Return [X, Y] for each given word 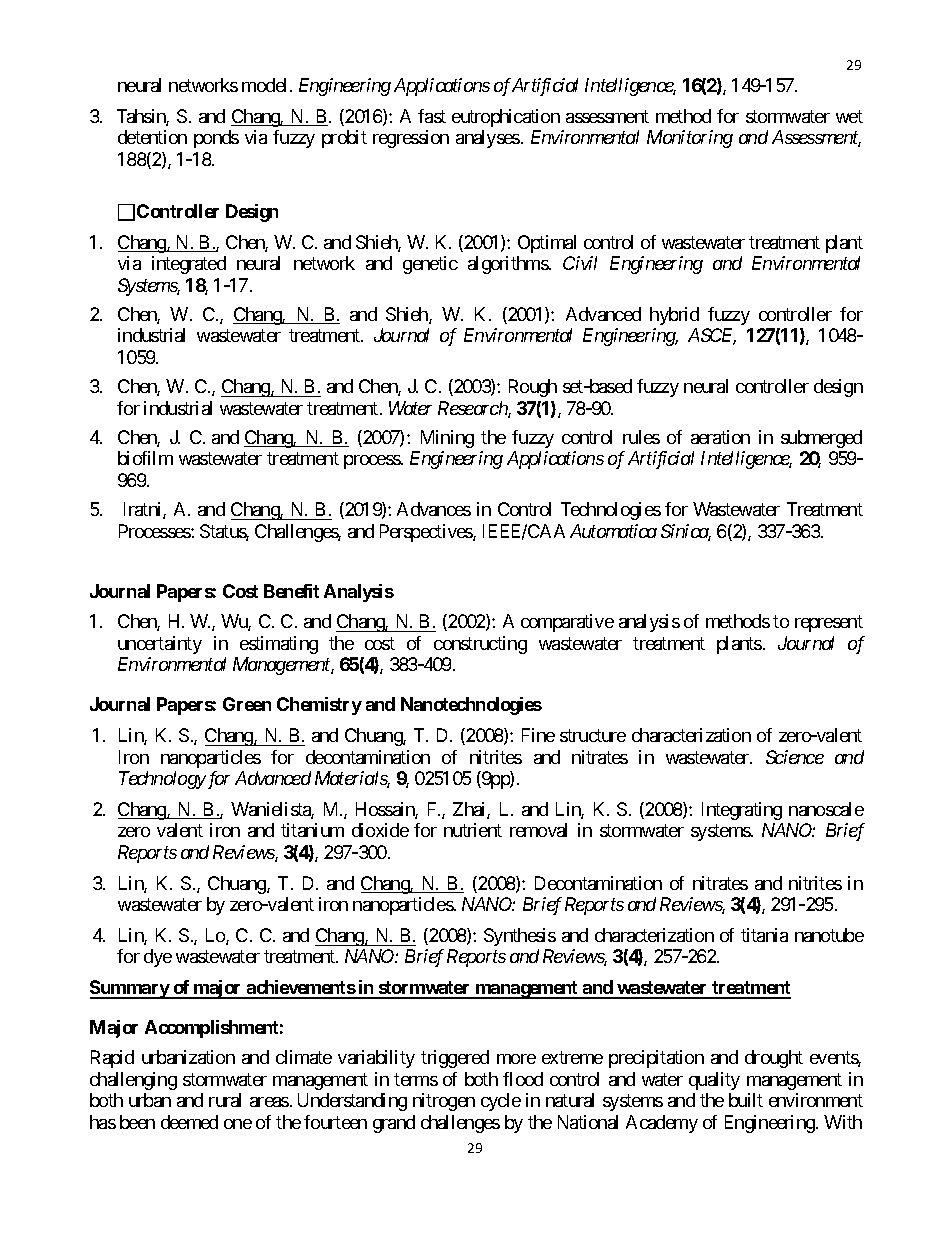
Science [795, 757]
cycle [501, 1102]
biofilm [145, 458]
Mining [447, 439]
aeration [720, 437]
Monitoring [690, 139]
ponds [216, 139]
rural [225, 1100]
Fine [538, 735]
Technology [162, 780]
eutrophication [506, 118]
